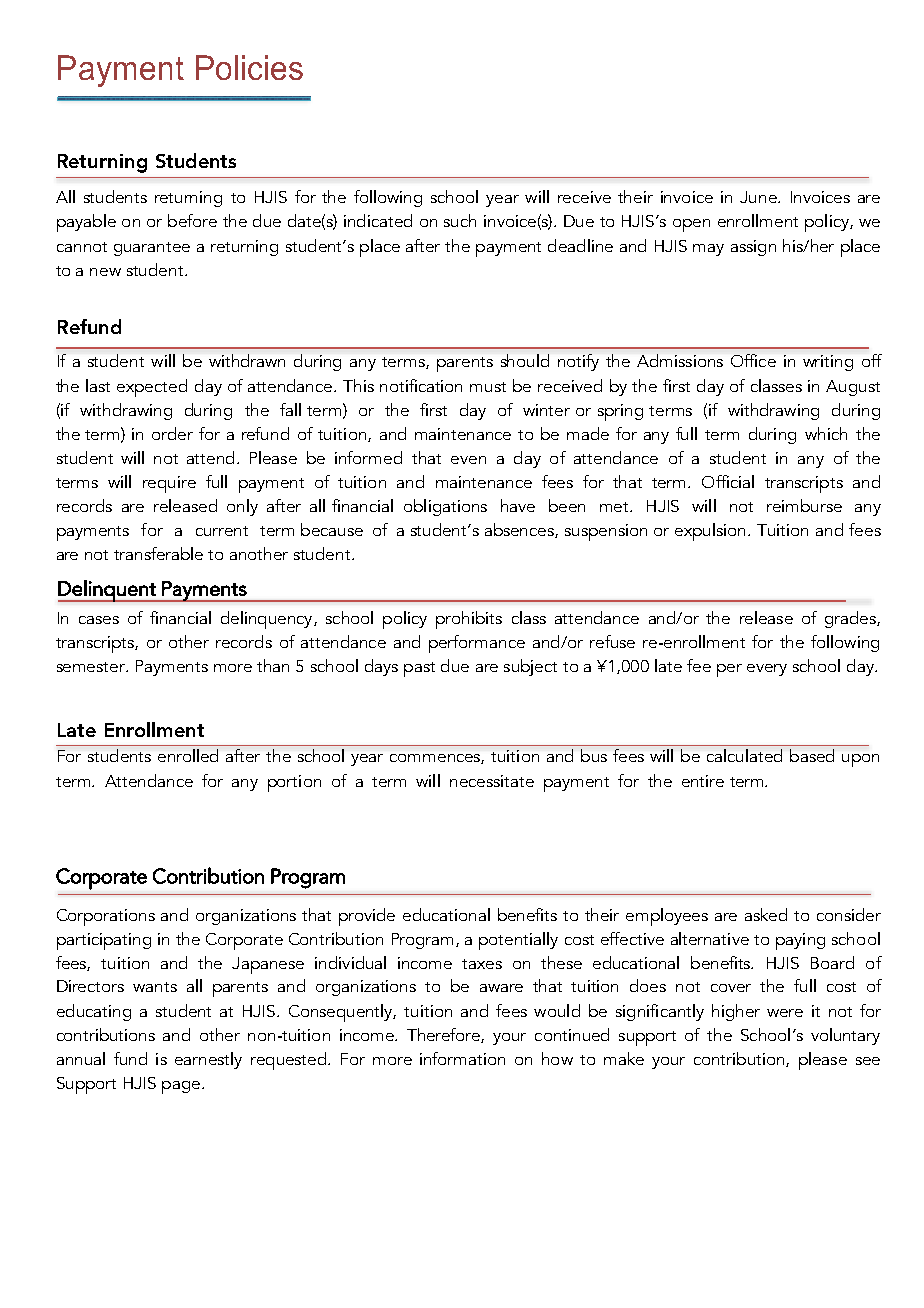  What do you see at coordinates (460, 220) in the screenshot?
I see `such` at bounding box center [460, 220].
